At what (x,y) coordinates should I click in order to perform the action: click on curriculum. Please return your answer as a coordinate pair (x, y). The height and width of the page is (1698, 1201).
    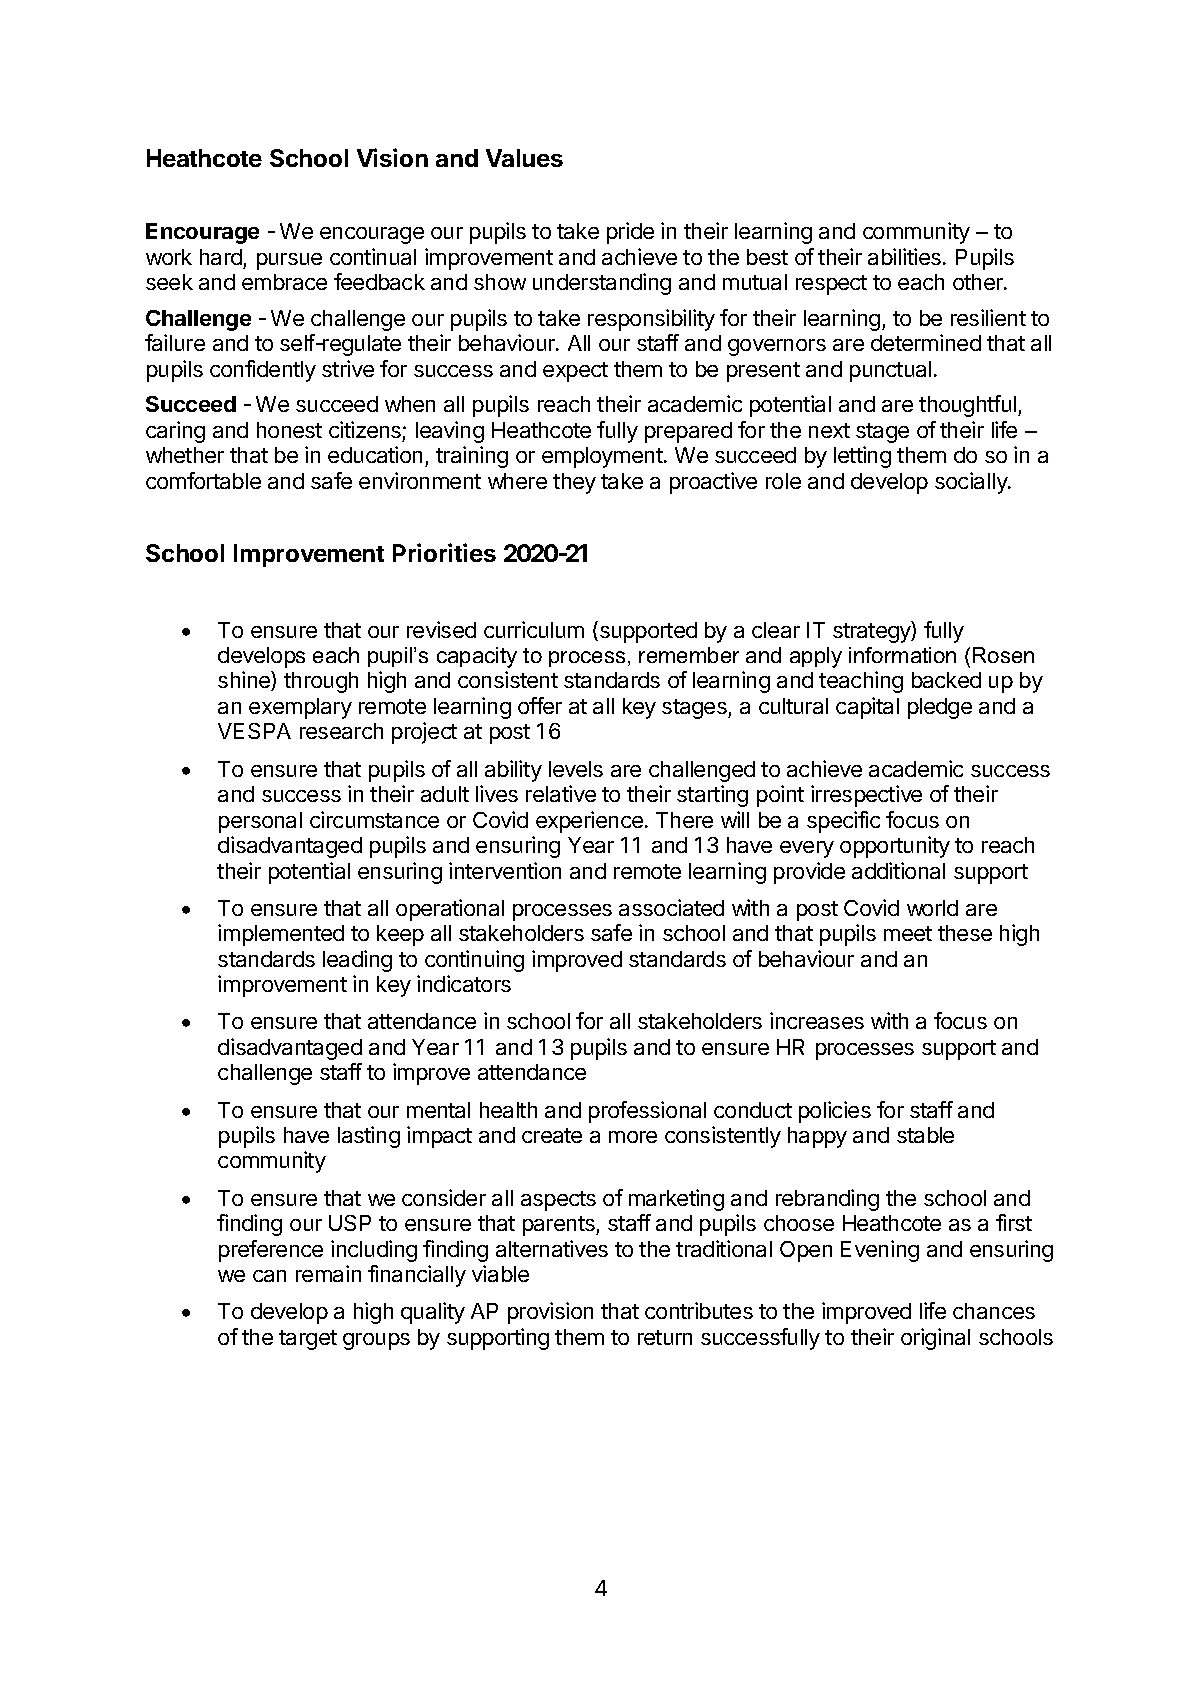
    Looking at the image, I should click on (534, 629).
